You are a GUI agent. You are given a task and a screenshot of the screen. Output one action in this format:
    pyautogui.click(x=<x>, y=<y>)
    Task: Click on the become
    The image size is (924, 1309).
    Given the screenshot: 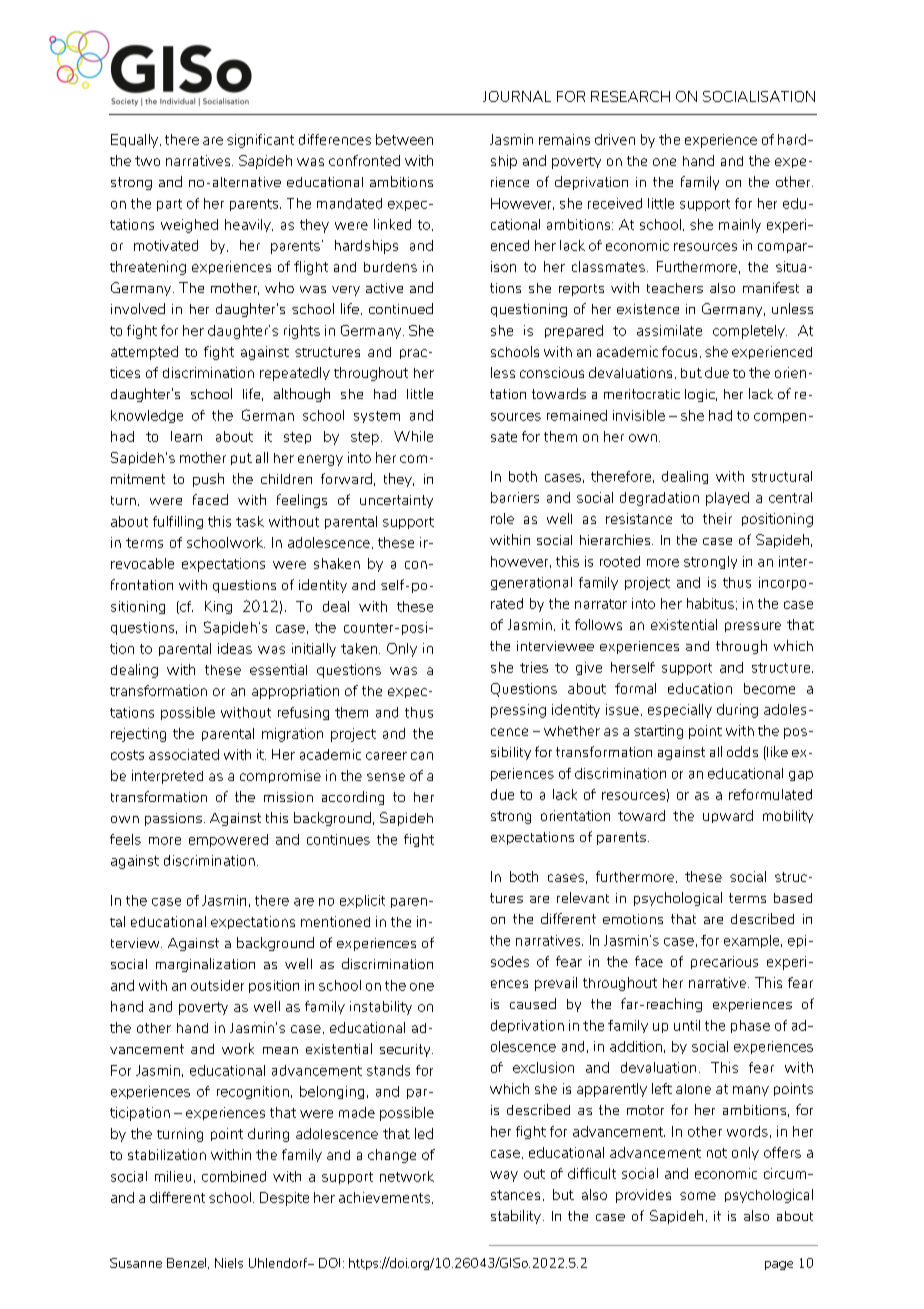 What is the action you would take?
    pyautogui.click(x=769, y=688)
